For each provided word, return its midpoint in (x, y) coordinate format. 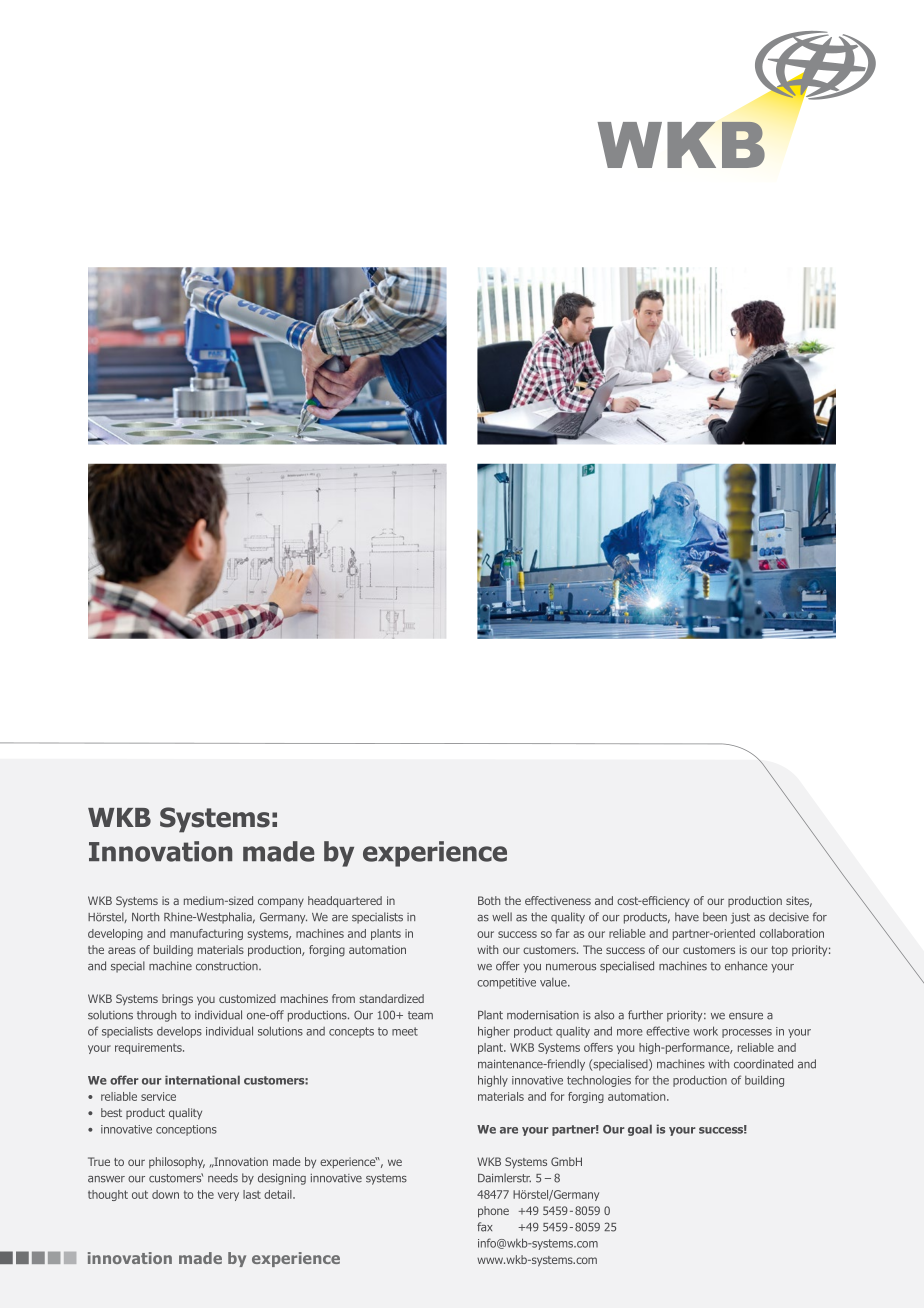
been (715, 917)
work (705, 1031)
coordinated (763, 1064)
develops (179, 1032)
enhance (746, 966)
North (145, 917)
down (165, 1194)
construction (228, 966)
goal (640, 1130)
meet (405, 1031)
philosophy (177, 1163)
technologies (599, 1081)
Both (489, 900)
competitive (506, 983)
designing (282, 1179)
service (158, 1096)
